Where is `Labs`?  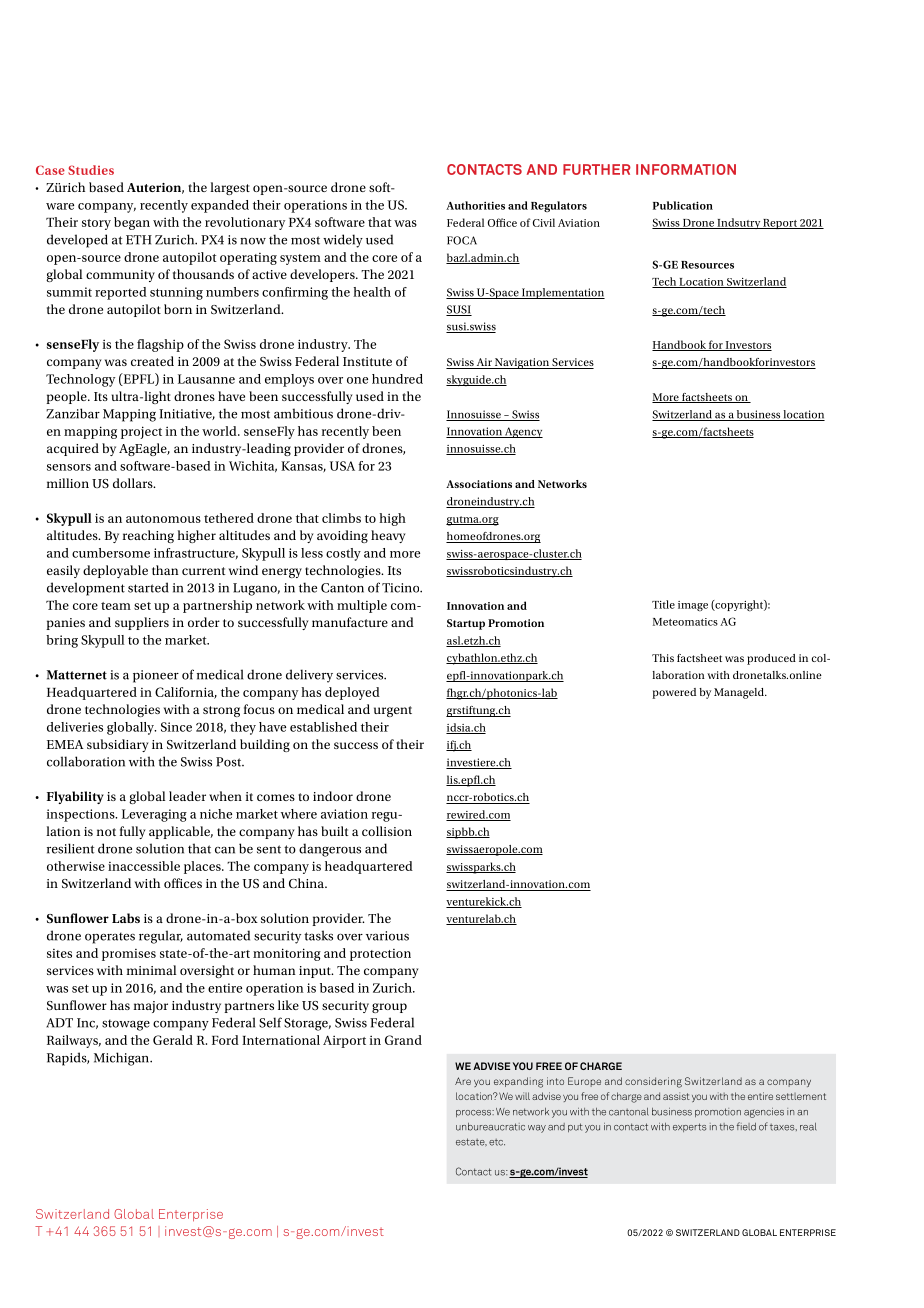 Labs is located at coordinates (126, 918).
